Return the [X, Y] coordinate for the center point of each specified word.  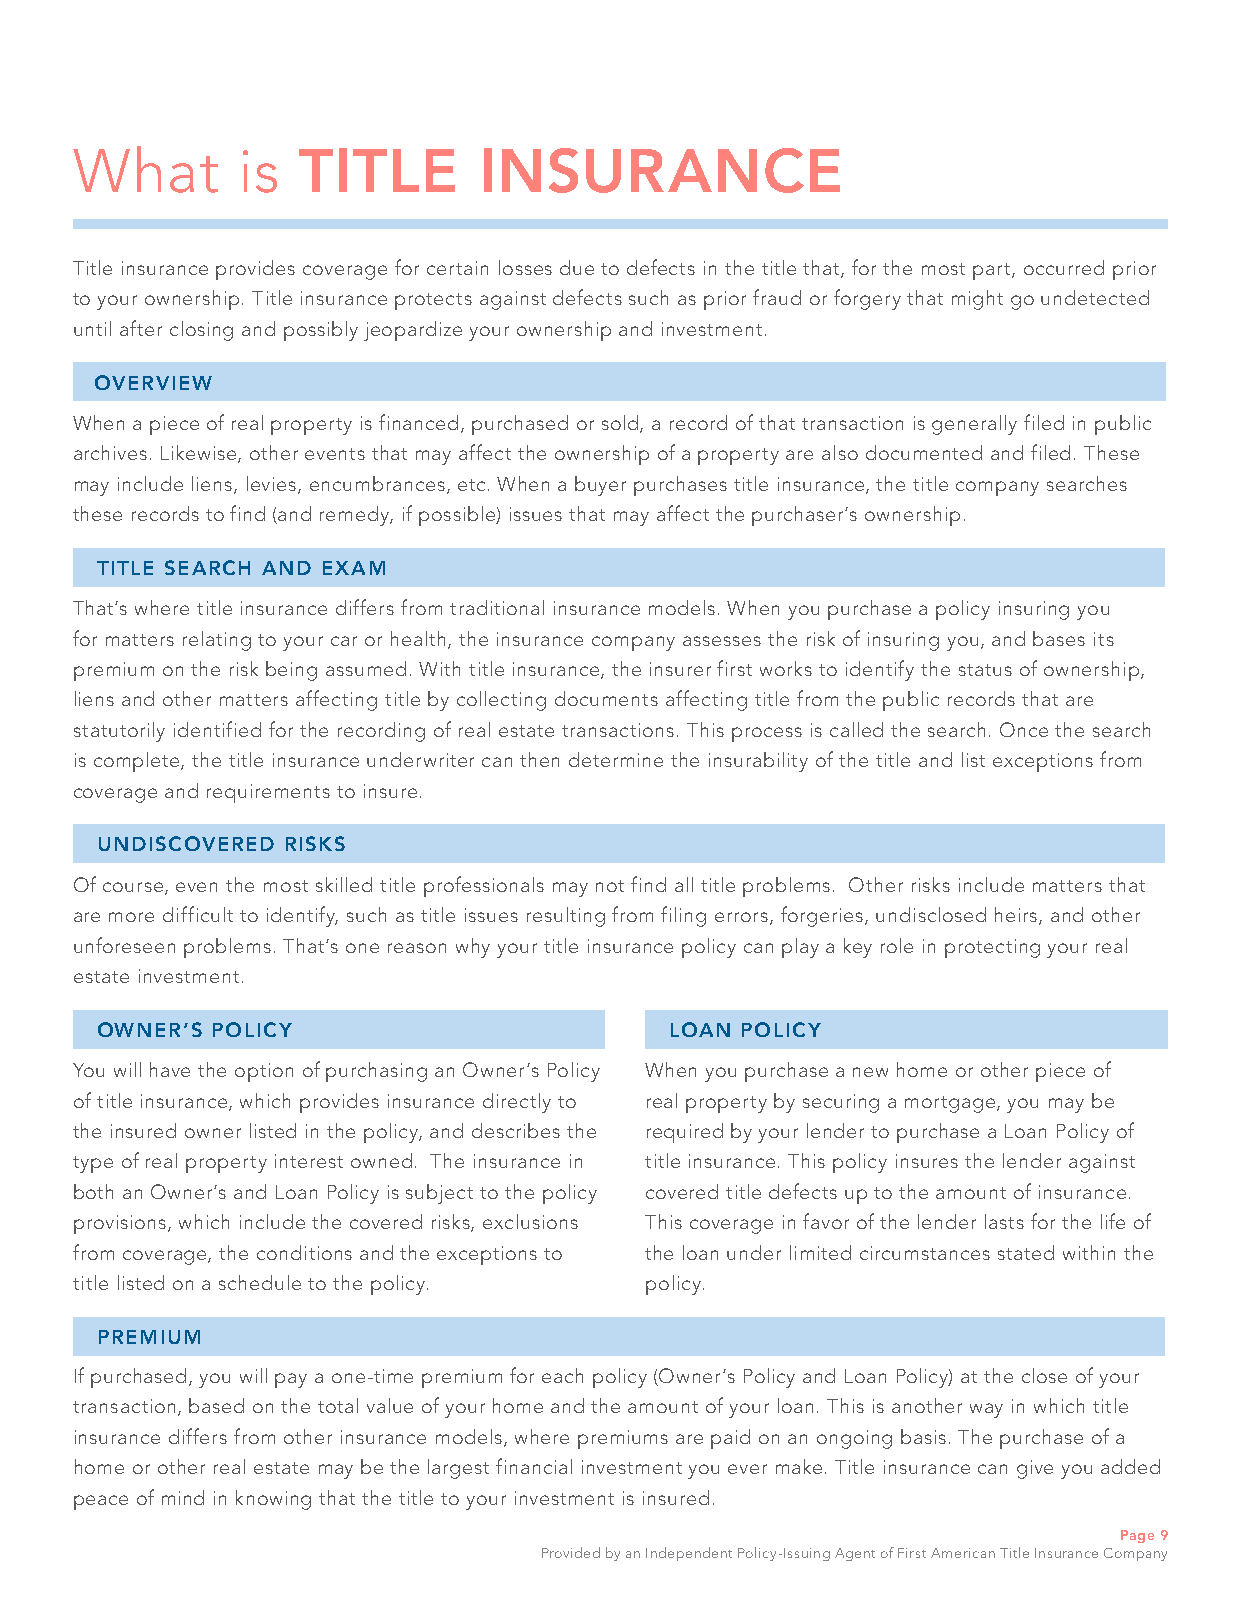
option [264, 1072]
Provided [571, 1552]
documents [606, 698]
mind [183, 1497]
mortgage [951, 1104]
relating [217, 641]
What [145, 169]
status [985, 670]
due [577, 267]
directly [517, 1103]
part [993, 271]
